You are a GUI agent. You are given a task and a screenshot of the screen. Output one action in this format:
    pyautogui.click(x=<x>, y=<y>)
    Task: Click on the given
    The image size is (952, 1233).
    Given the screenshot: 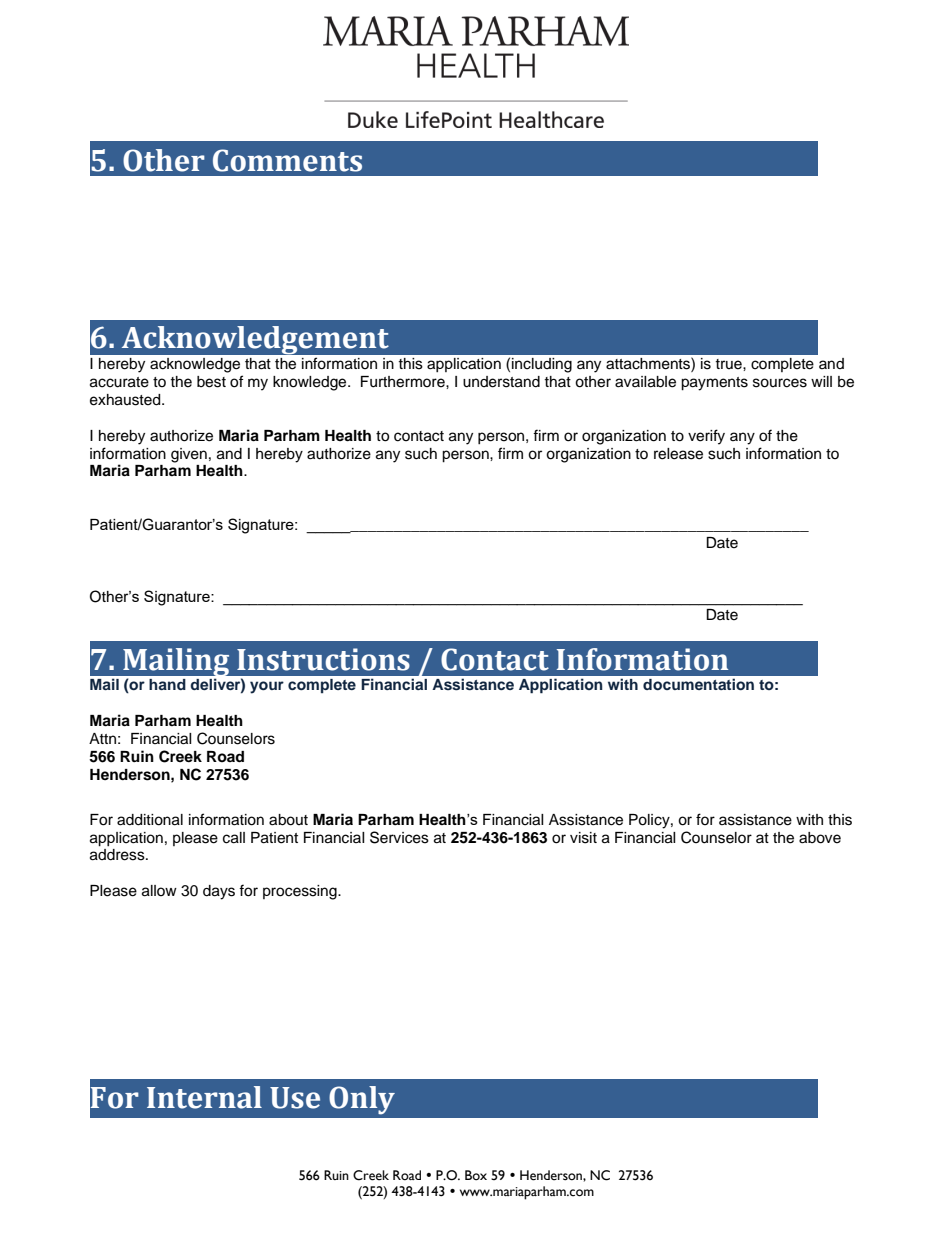 What is the action you would take?
    pyautogui.click(x=189, y=455)
